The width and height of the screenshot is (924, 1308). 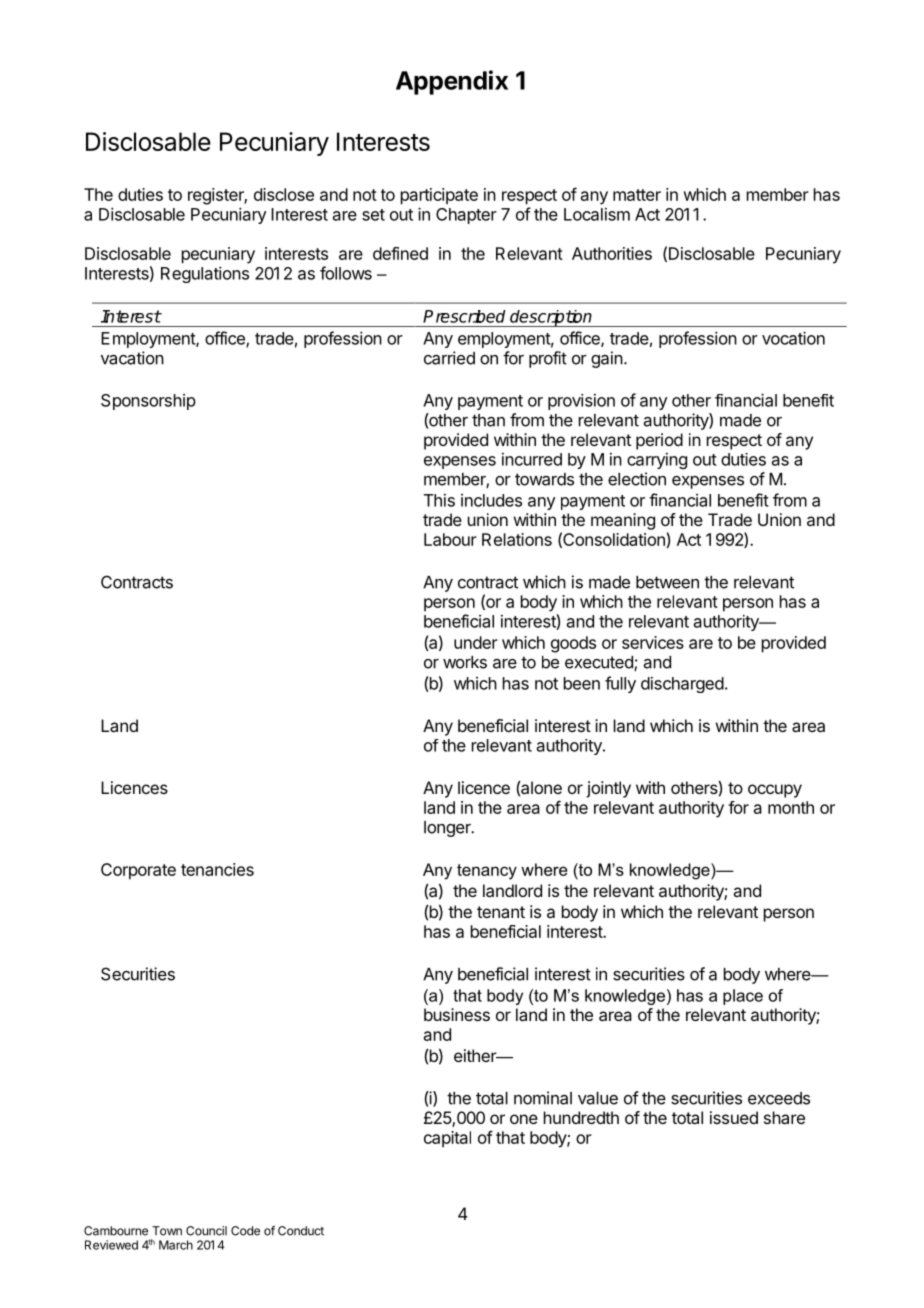 I want to click on business, so click(x=457, y=1014).
